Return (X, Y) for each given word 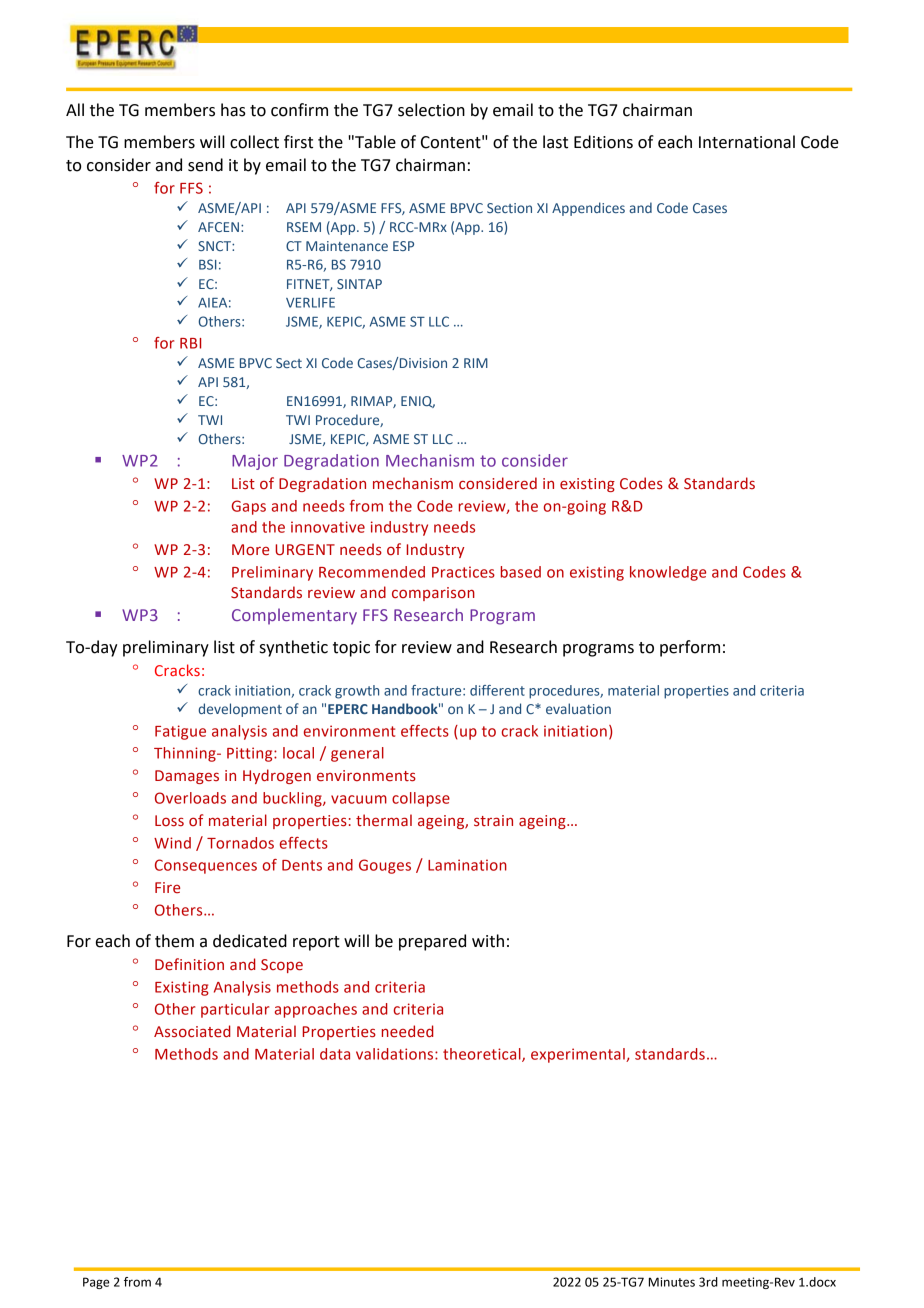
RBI (190, 343)
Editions (603, 142)
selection (431, 110)
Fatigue (180, 732)
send (205, 165)
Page (96, 1283)
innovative (328, 527)
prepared (432, 942)
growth (357, 692)
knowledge (668, 573)
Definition (189, 964)
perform (690, 648)
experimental (579, 1055)
